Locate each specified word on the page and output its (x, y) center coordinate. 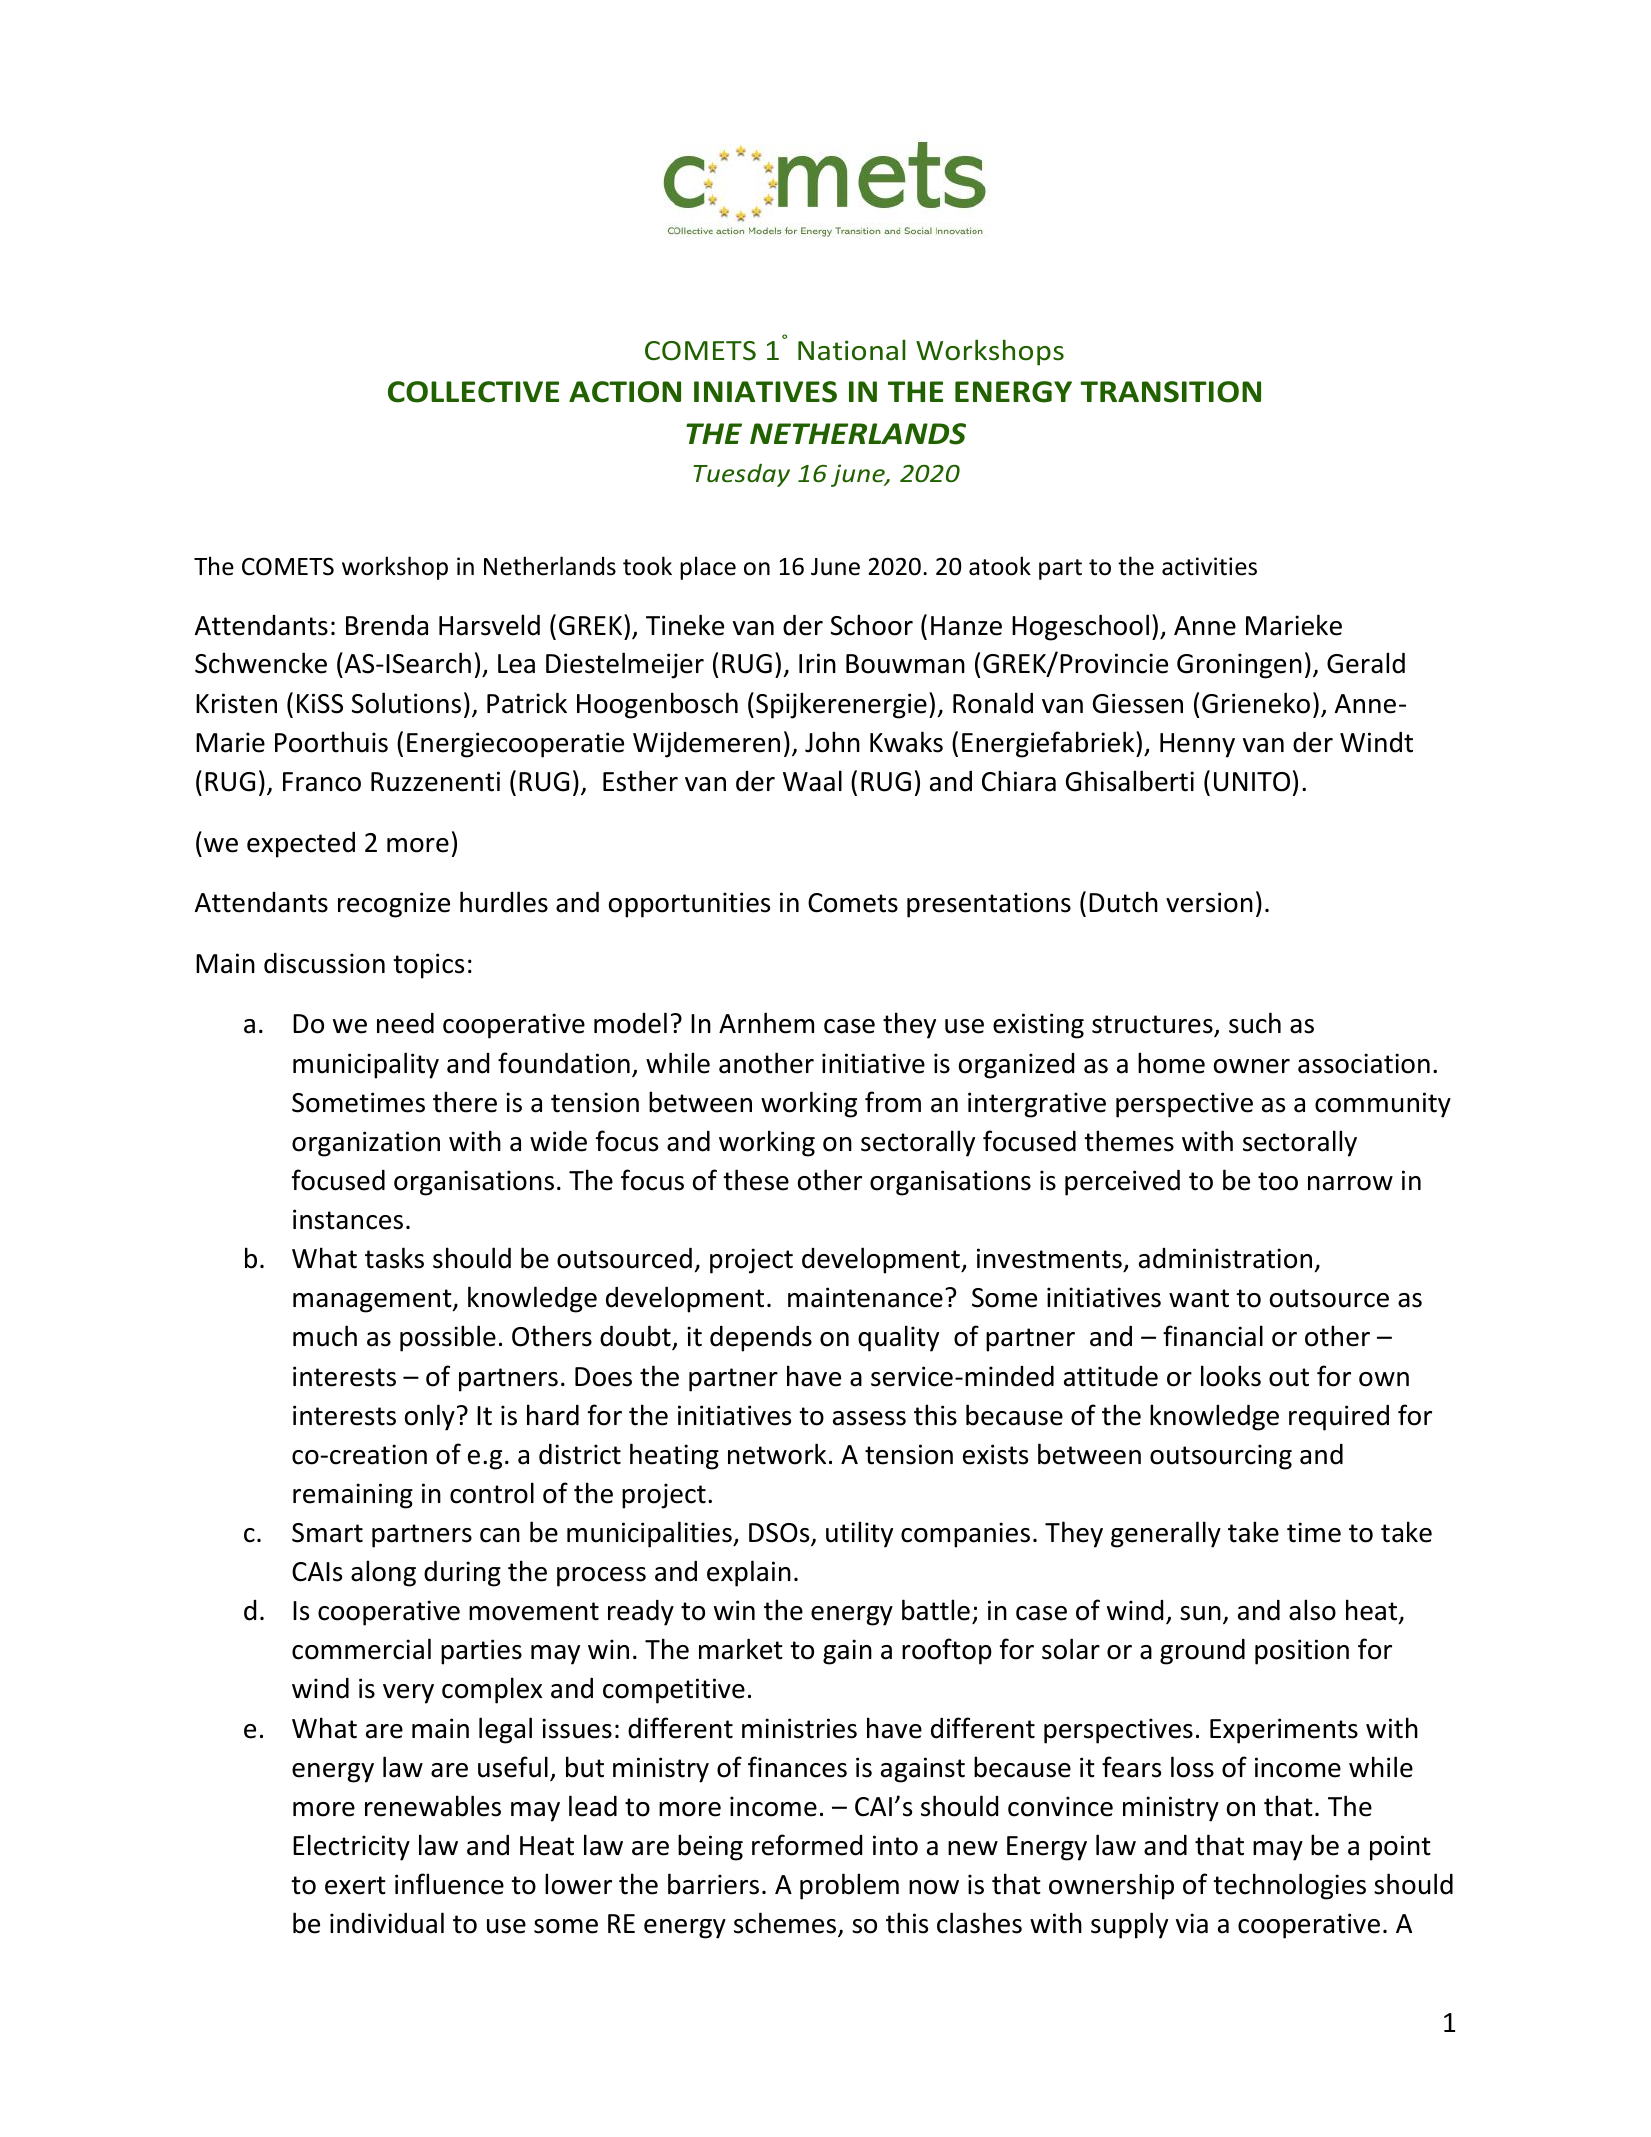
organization (366, 1144)
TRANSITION (1170, 392)
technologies (1289, 1886)
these (756, 1180)
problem (849, 1886)
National (852, 350)
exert (355, 1885)
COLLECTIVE (473, 392)
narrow (1350, 1183)
